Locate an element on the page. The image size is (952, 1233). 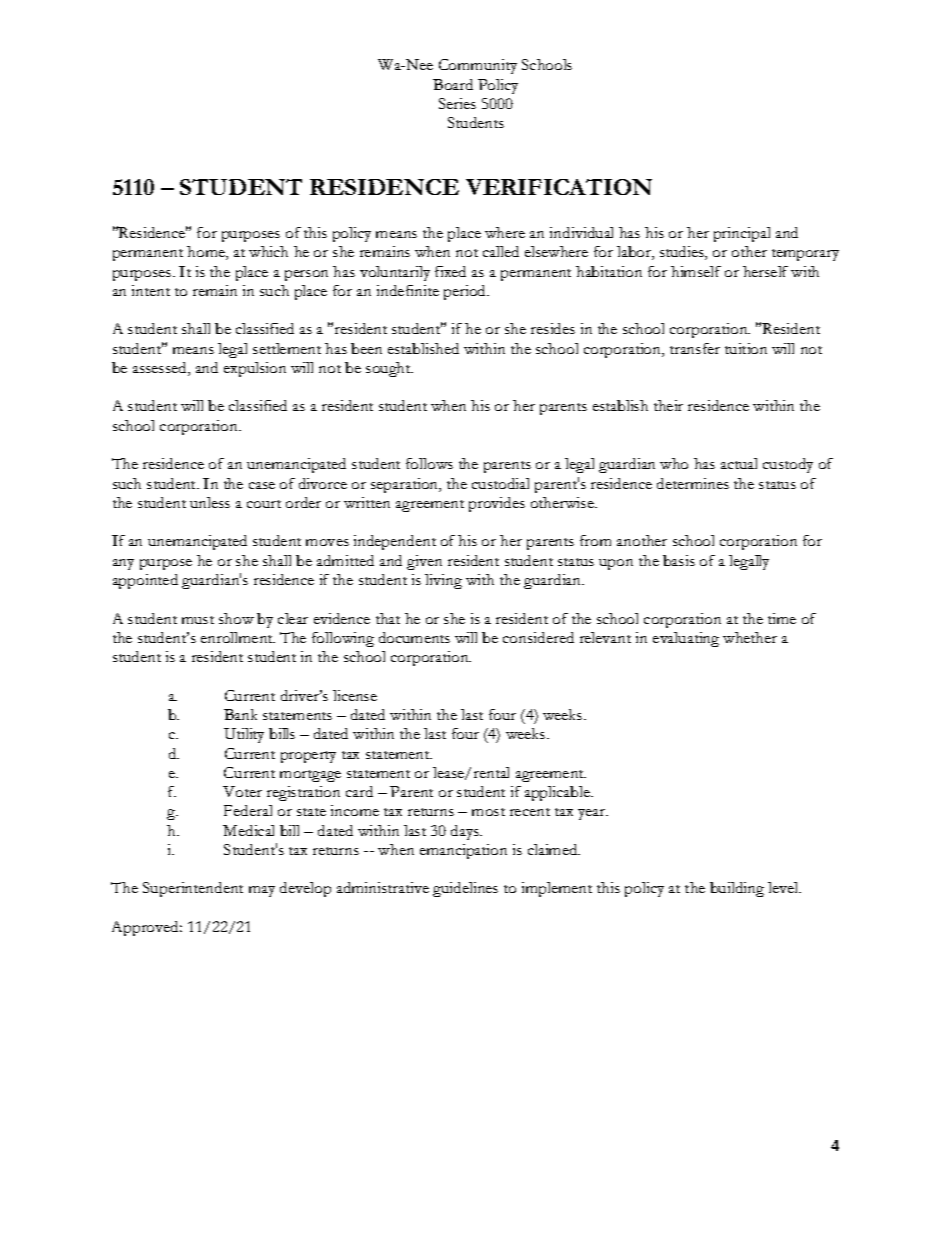
Board is located at coordinates (453, 84).
